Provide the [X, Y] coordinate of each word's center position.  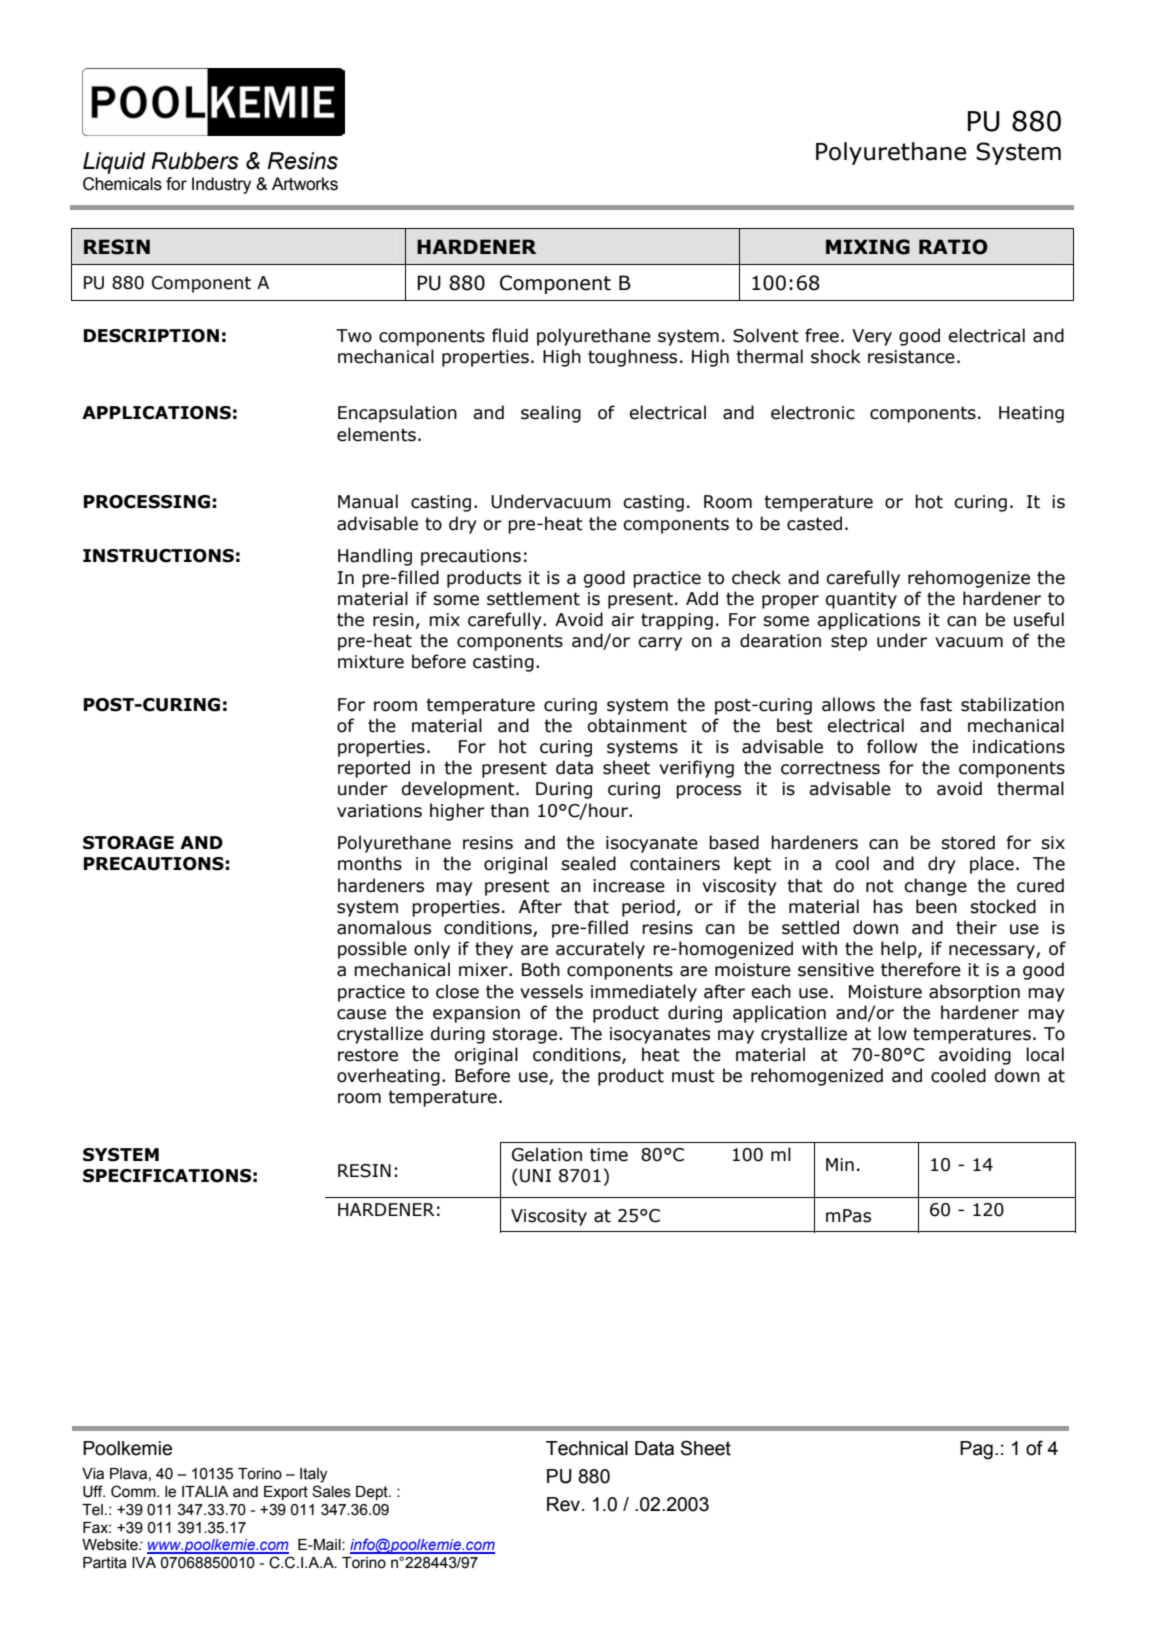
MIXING [868, 247]
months [370, 863]
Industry [221, 185]
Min [840, 1164]
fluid [510, 335]
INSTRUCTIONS [158, 556]
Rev [565, 1504]
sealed [589, 863]
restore [368, 1055]
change [935, 887]
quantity [861, 600]
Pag [976, 1450]
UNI [535, 1176]
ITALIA [205, 1491]
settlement [533, 598]
